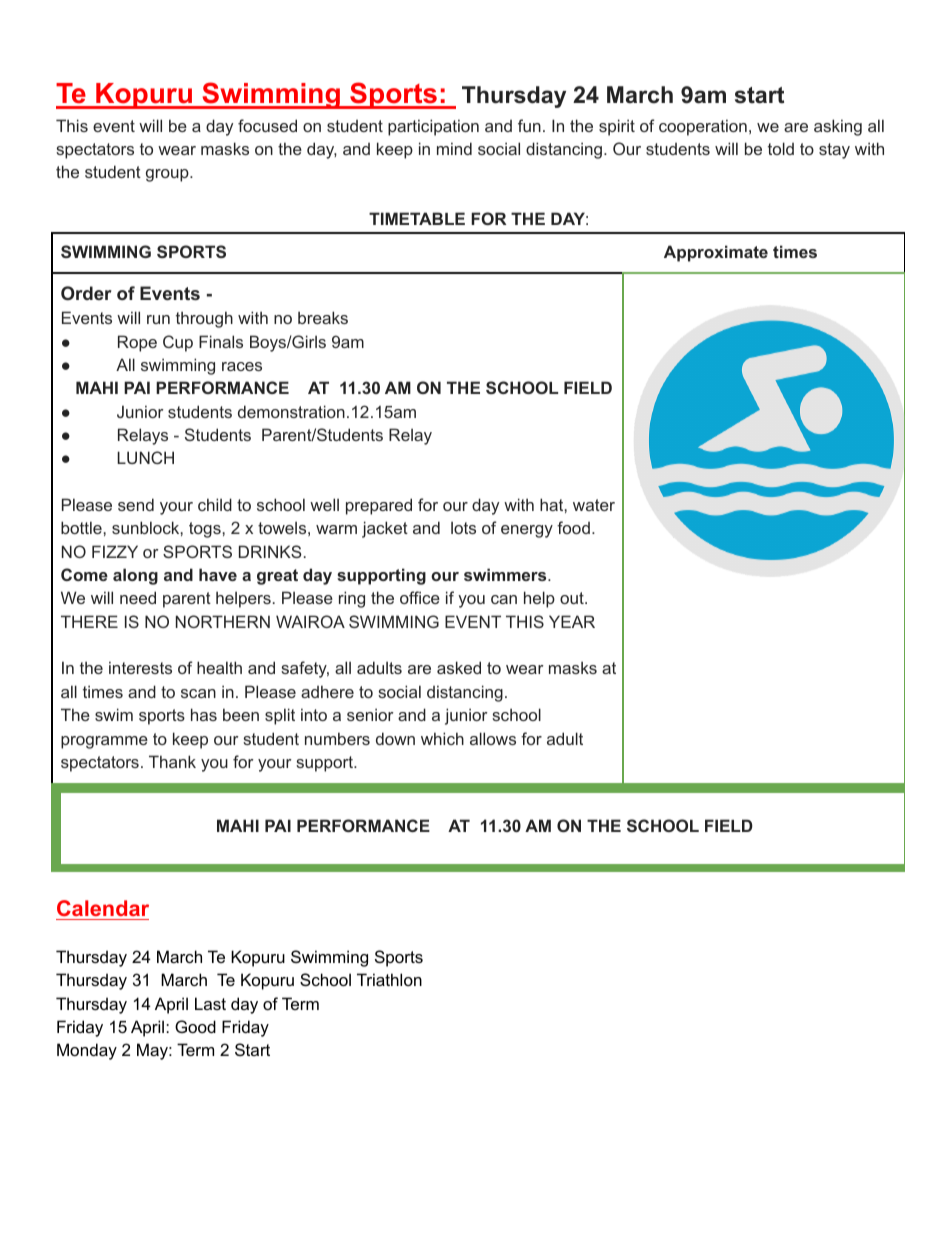 The width and height of the image is (952, 1233). What do you see at coordinates (454, 148) in the image?
I see `mind` at bounding box center [454, 148].
